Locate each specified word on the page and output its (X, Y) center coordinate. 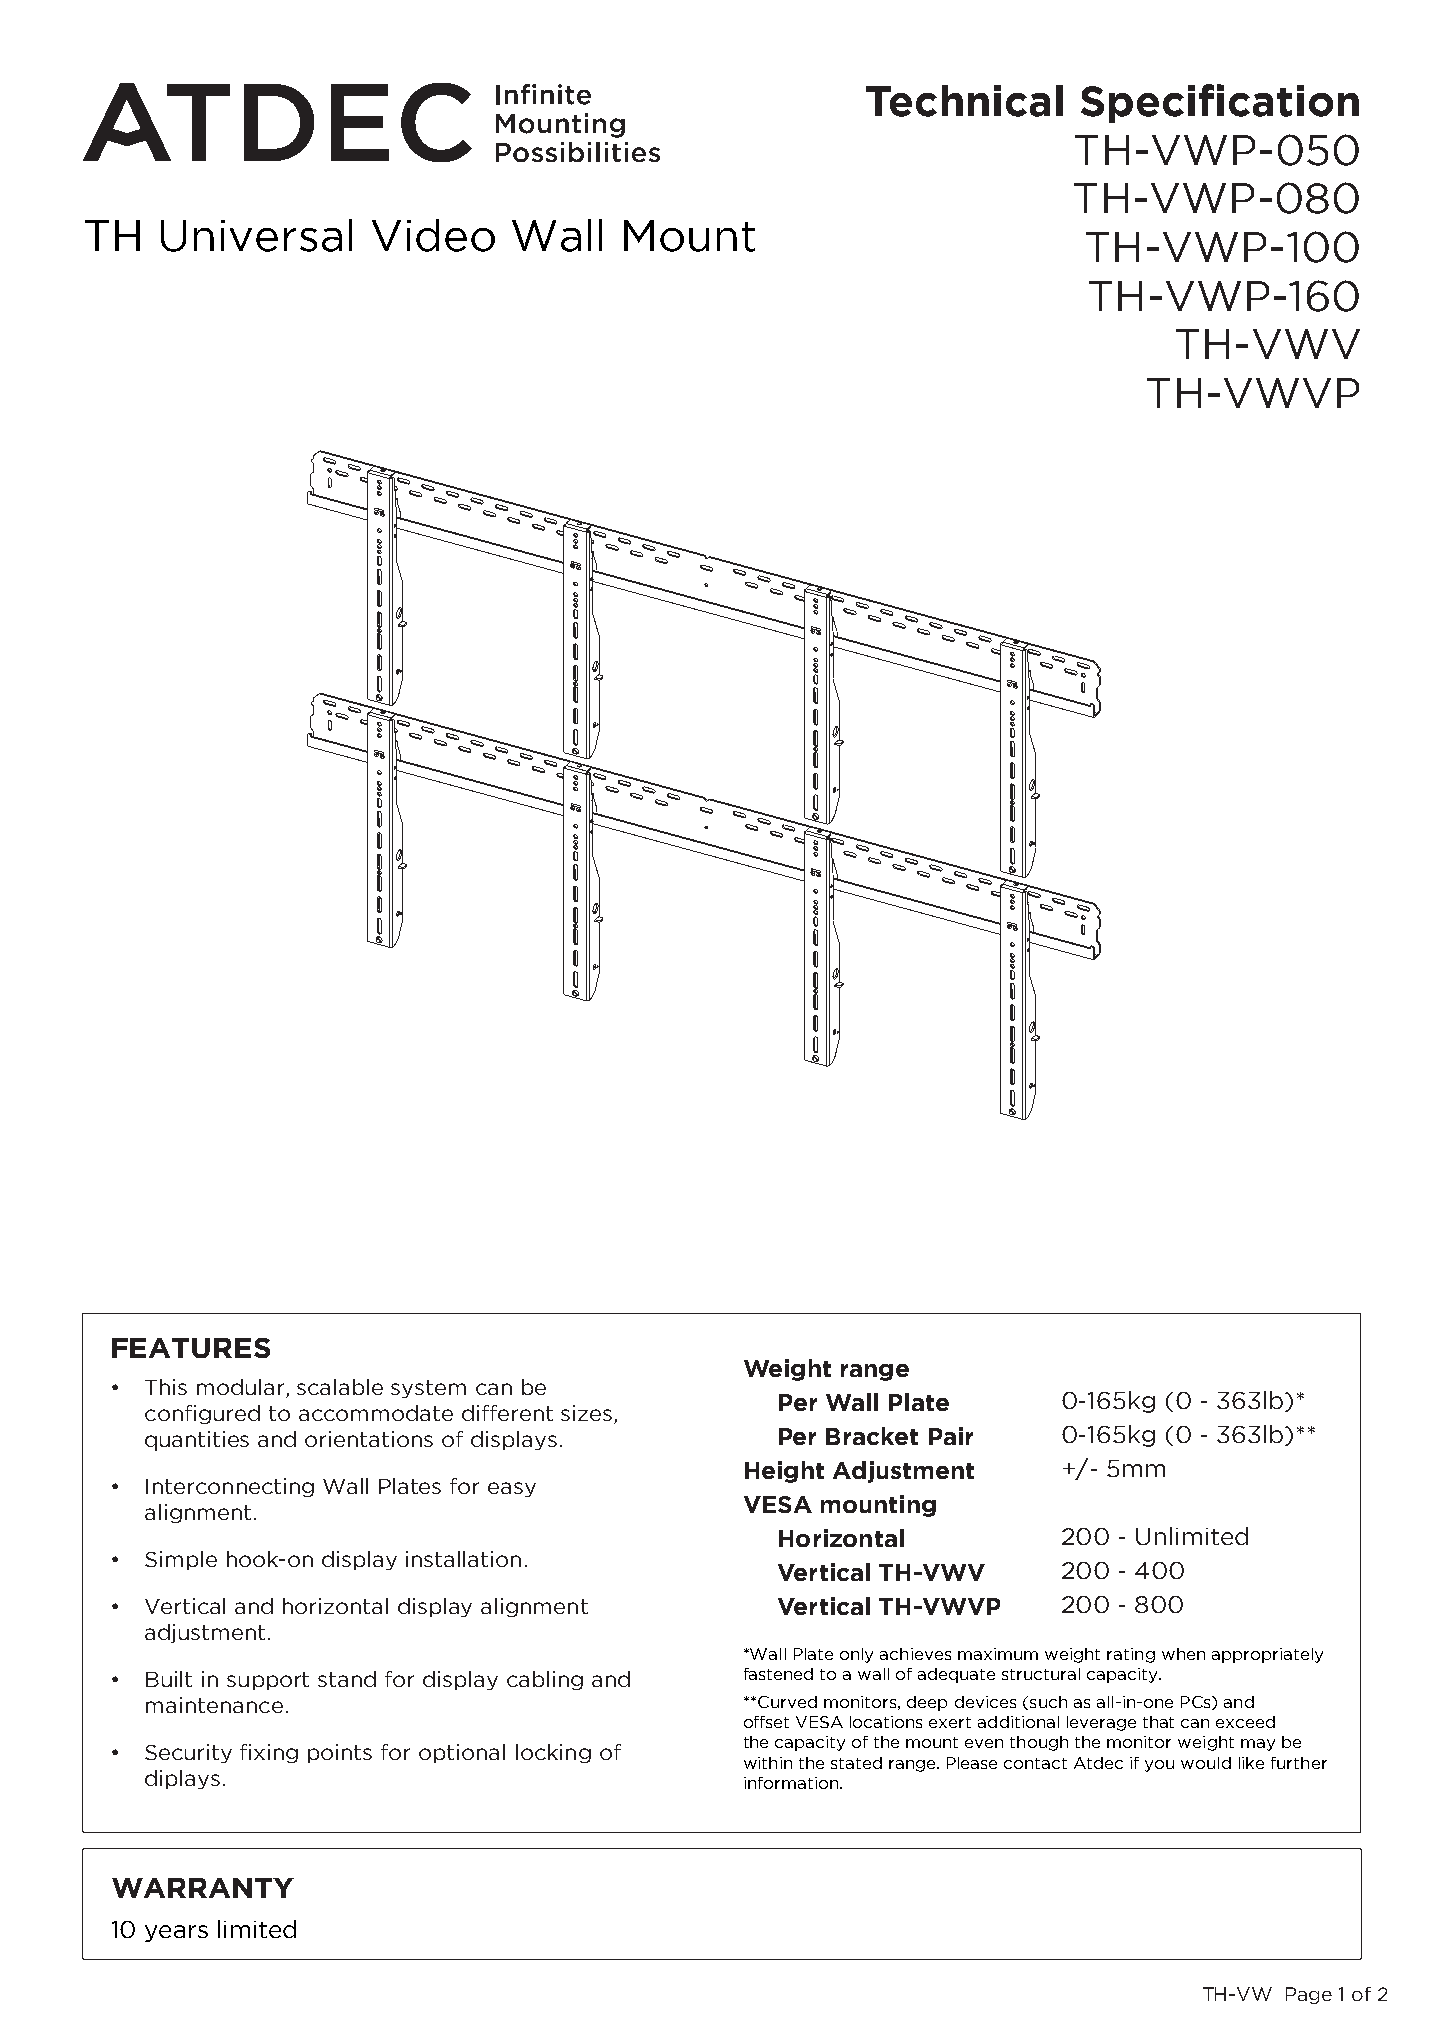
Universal (256, 235)
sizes (588, 1414)
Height (784, 1472)
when (1183, 1654)
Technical (964, 101)
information (792, 1783)
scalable (340, 1387)
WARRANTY (203, 1888)
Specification (1220, 103)
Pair (951, 1436)
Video (433, 235)
